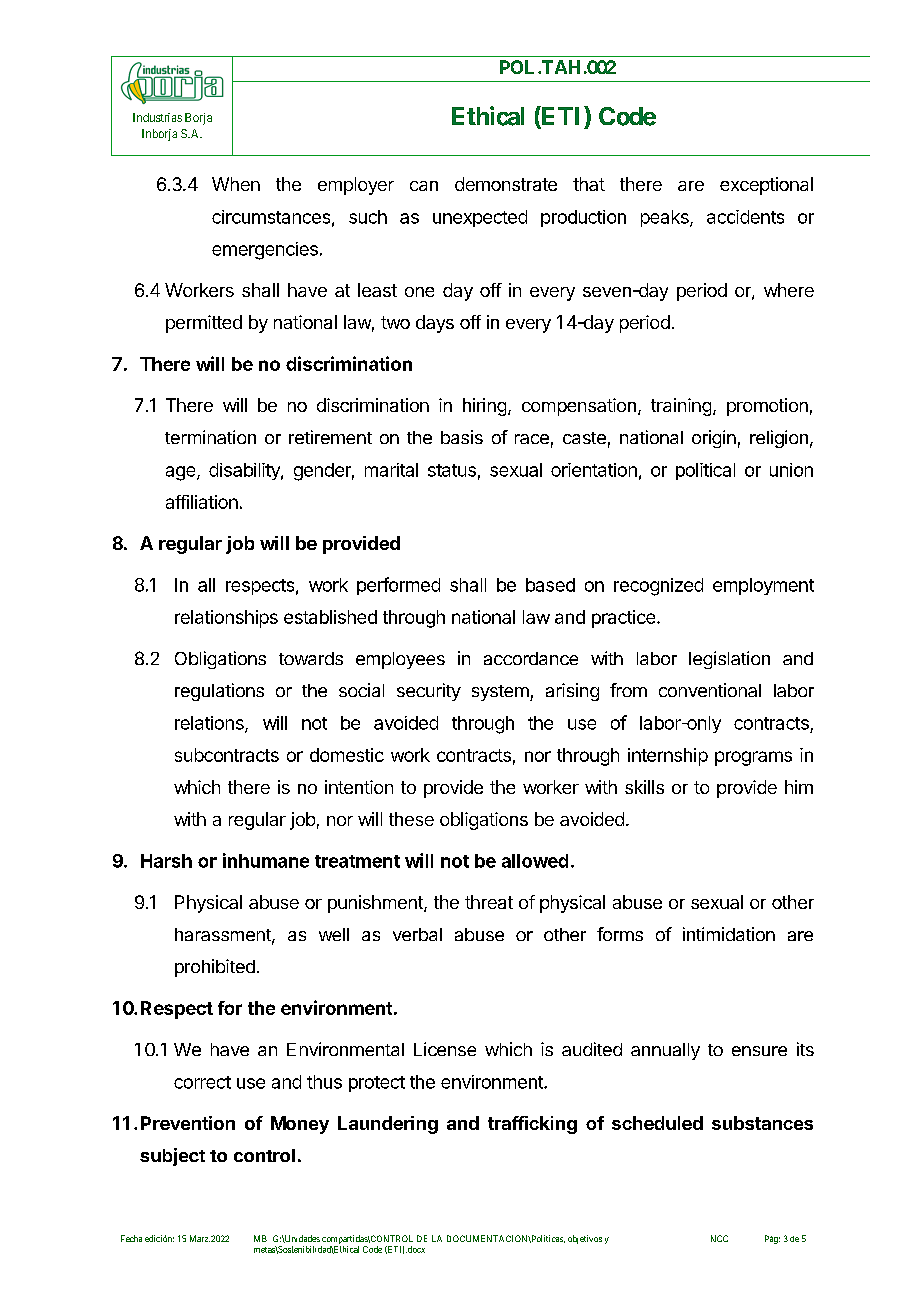 The height and width of the screenshot is (1308, 924). Describe the element at coordinates (745, 217) in the screenshot. I see `accidents` at that location.
